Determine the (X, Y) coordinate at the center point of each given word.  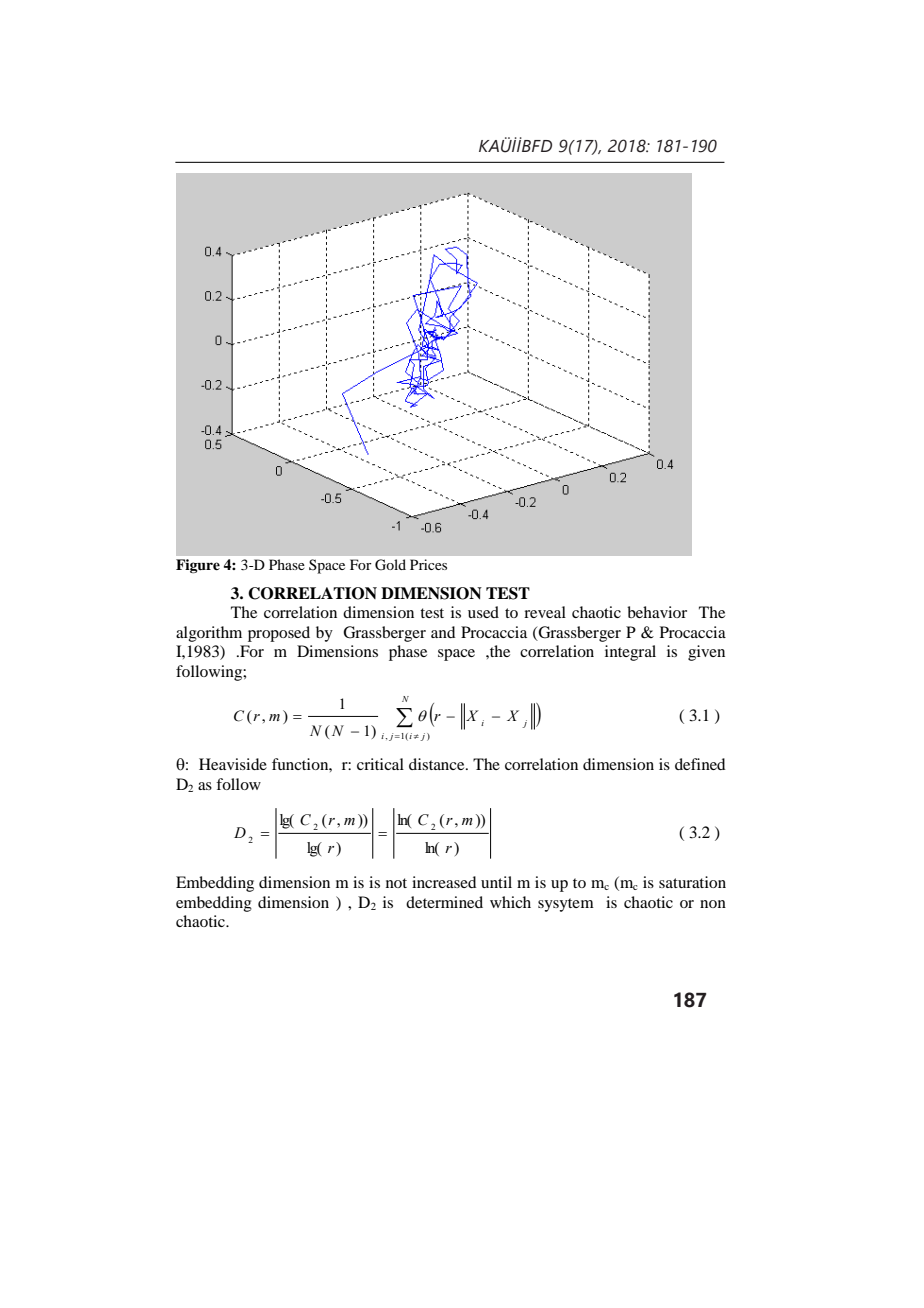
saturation (692, 882)
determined (444, 902)
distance (438, 764)
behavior (657, 612)
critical (380, 764)
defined (700, 764)
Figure (198, 566)
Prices (428, 564)
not (396, 883)
